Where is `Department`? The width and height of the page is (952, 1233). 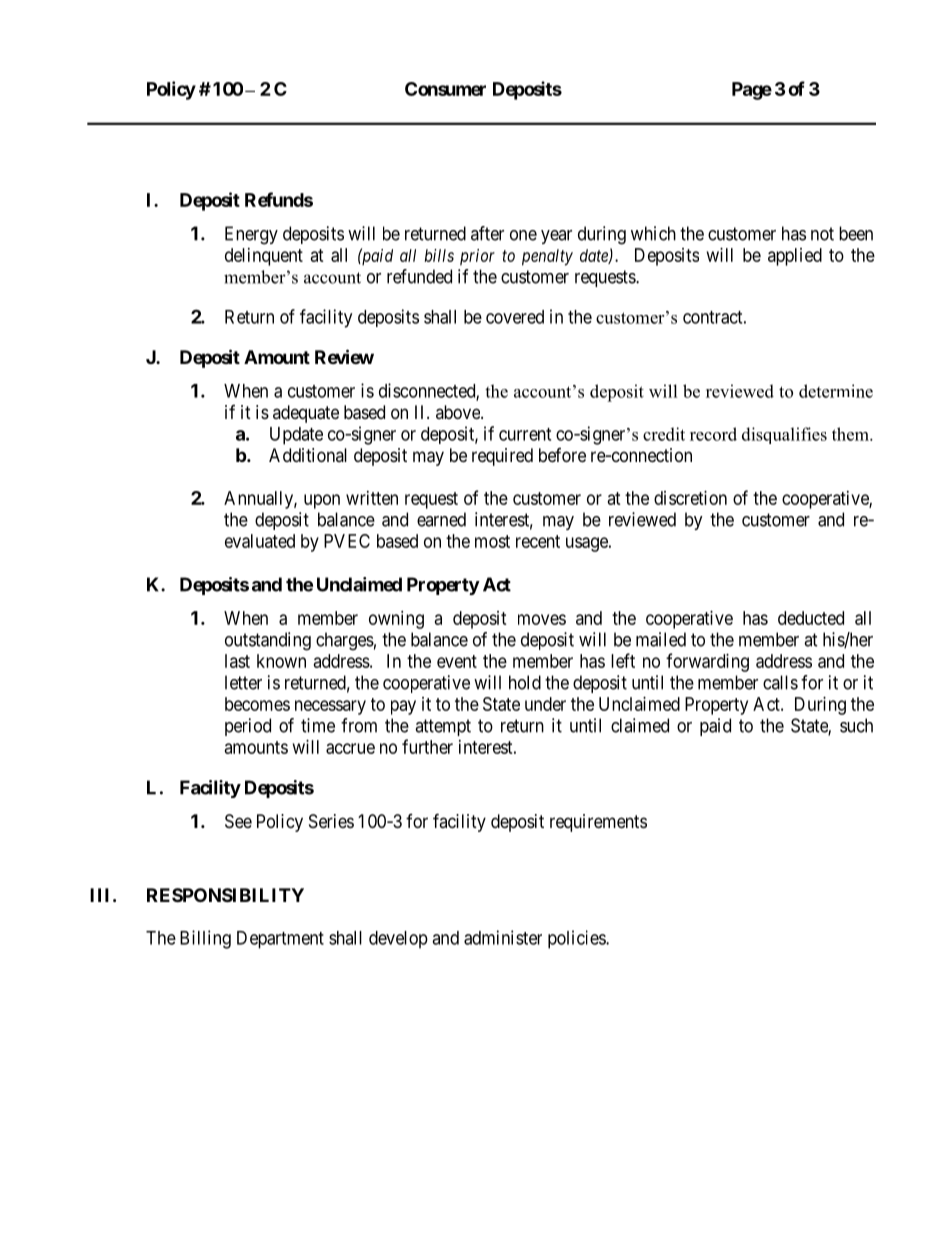
Department is located at coordinates (280, 940).
